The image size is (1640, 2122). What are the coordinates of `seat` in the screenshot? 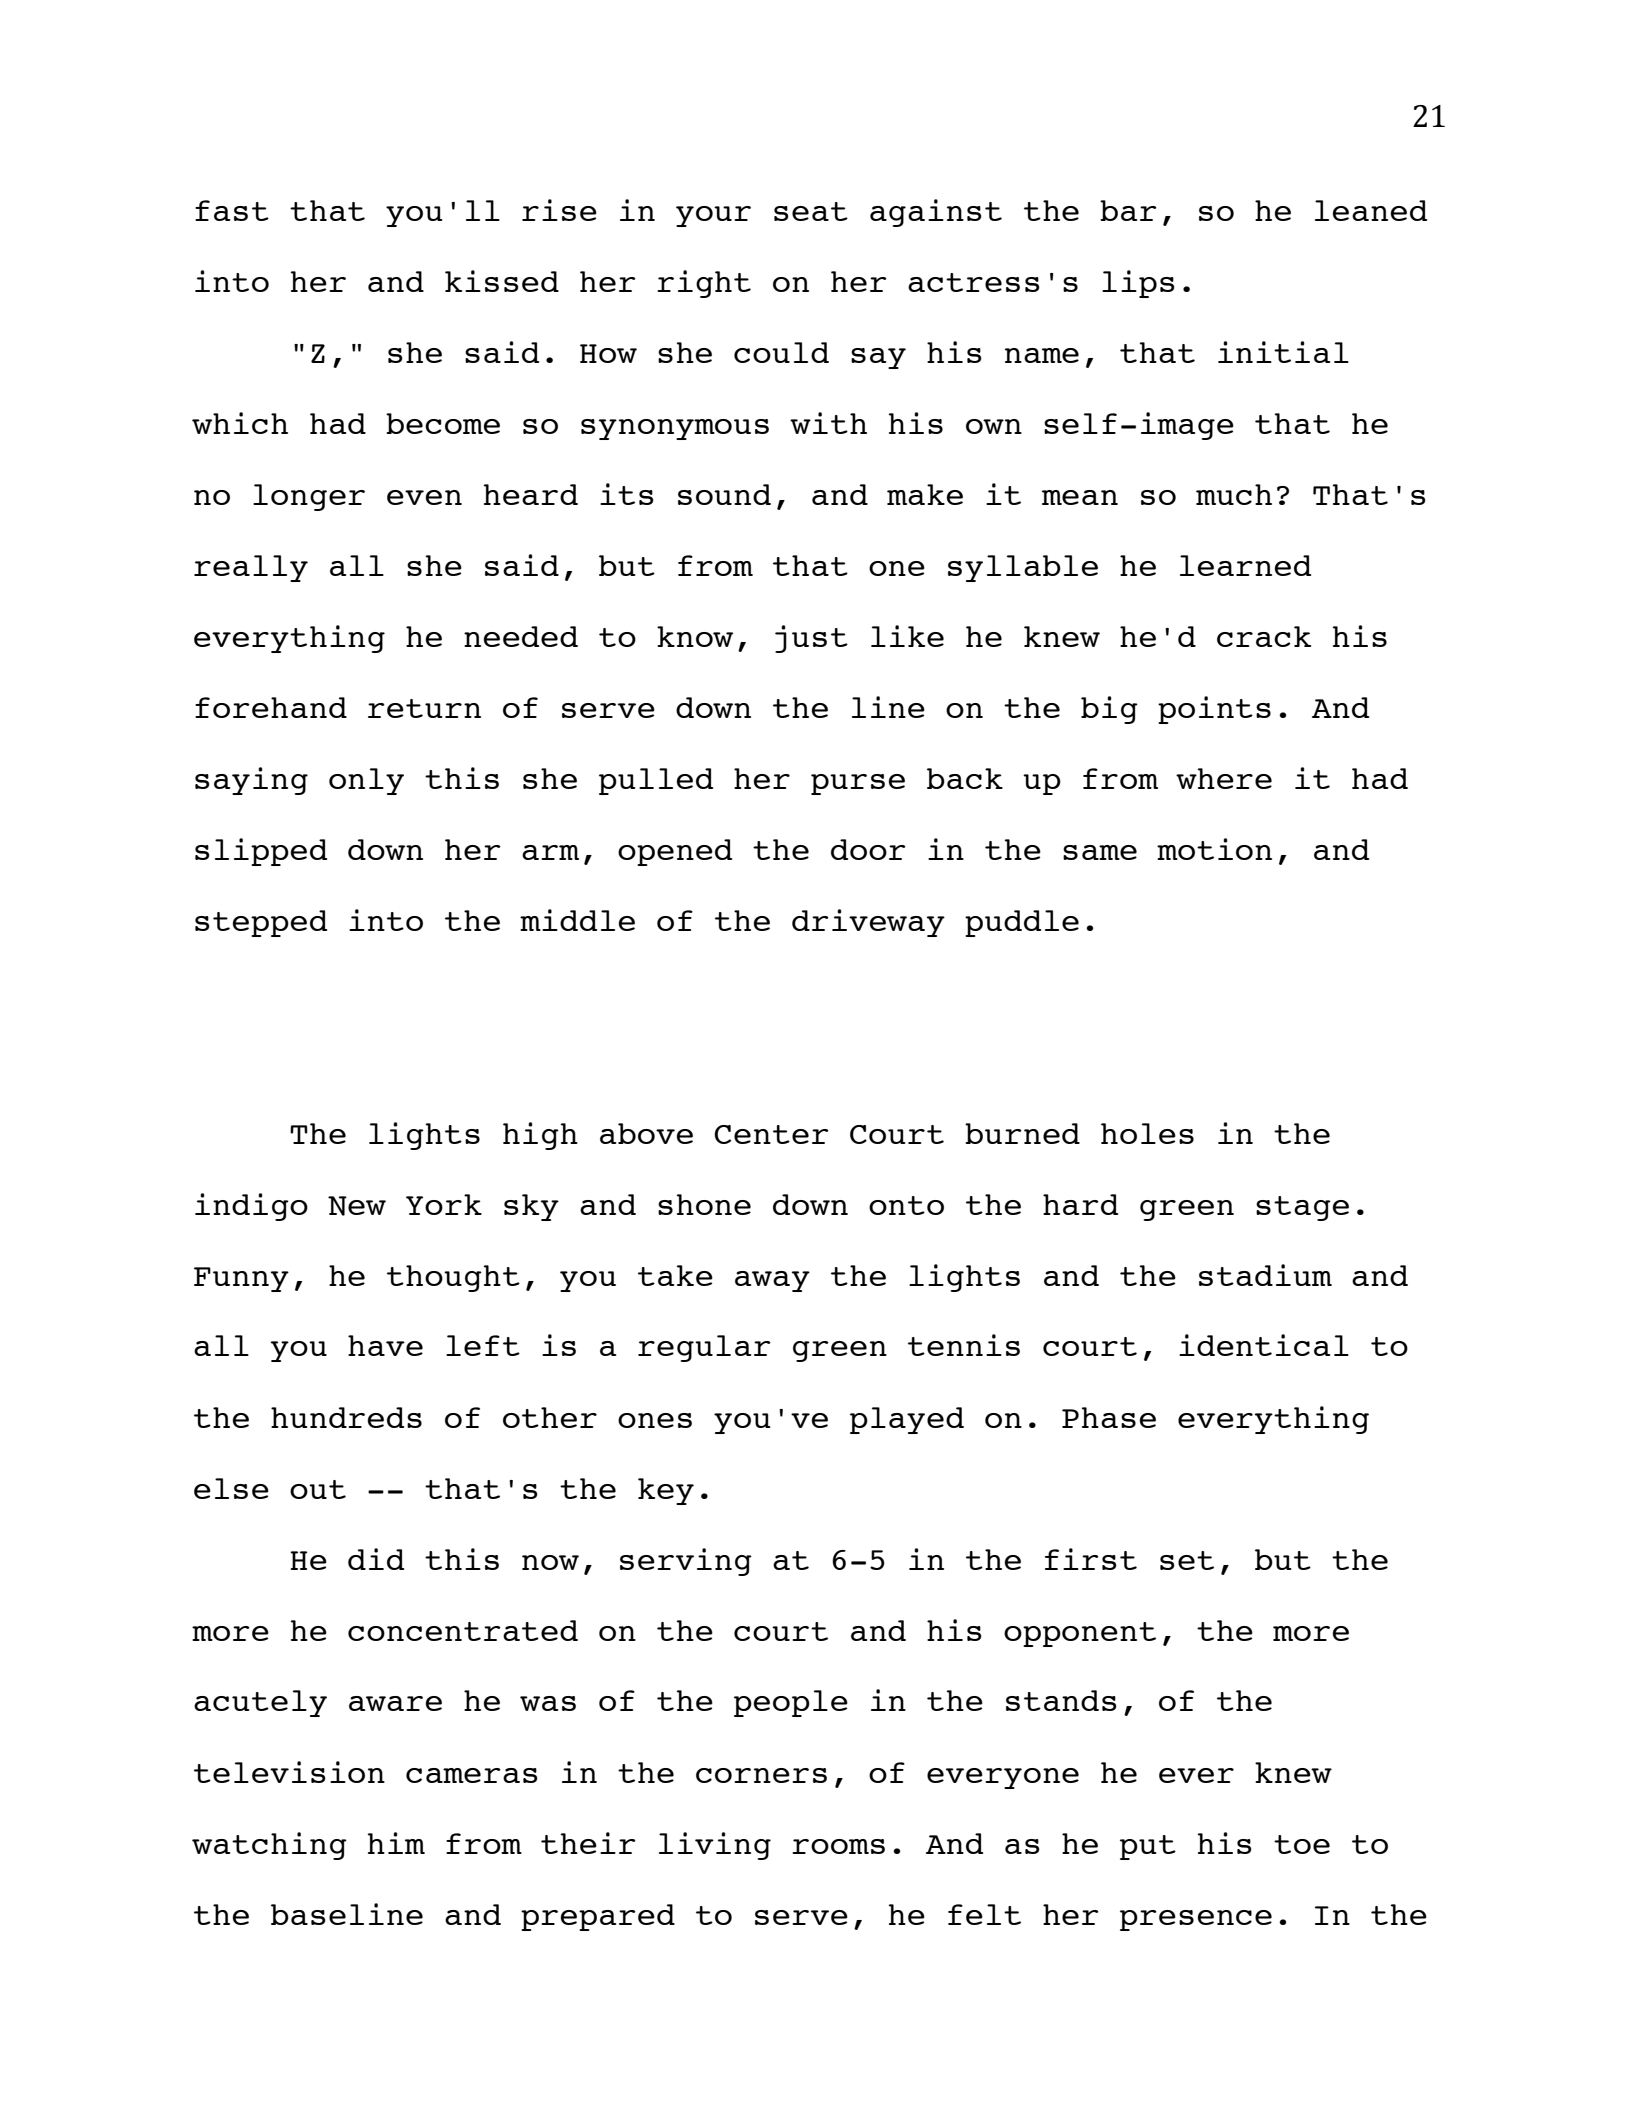 It's located at (811, 211).
